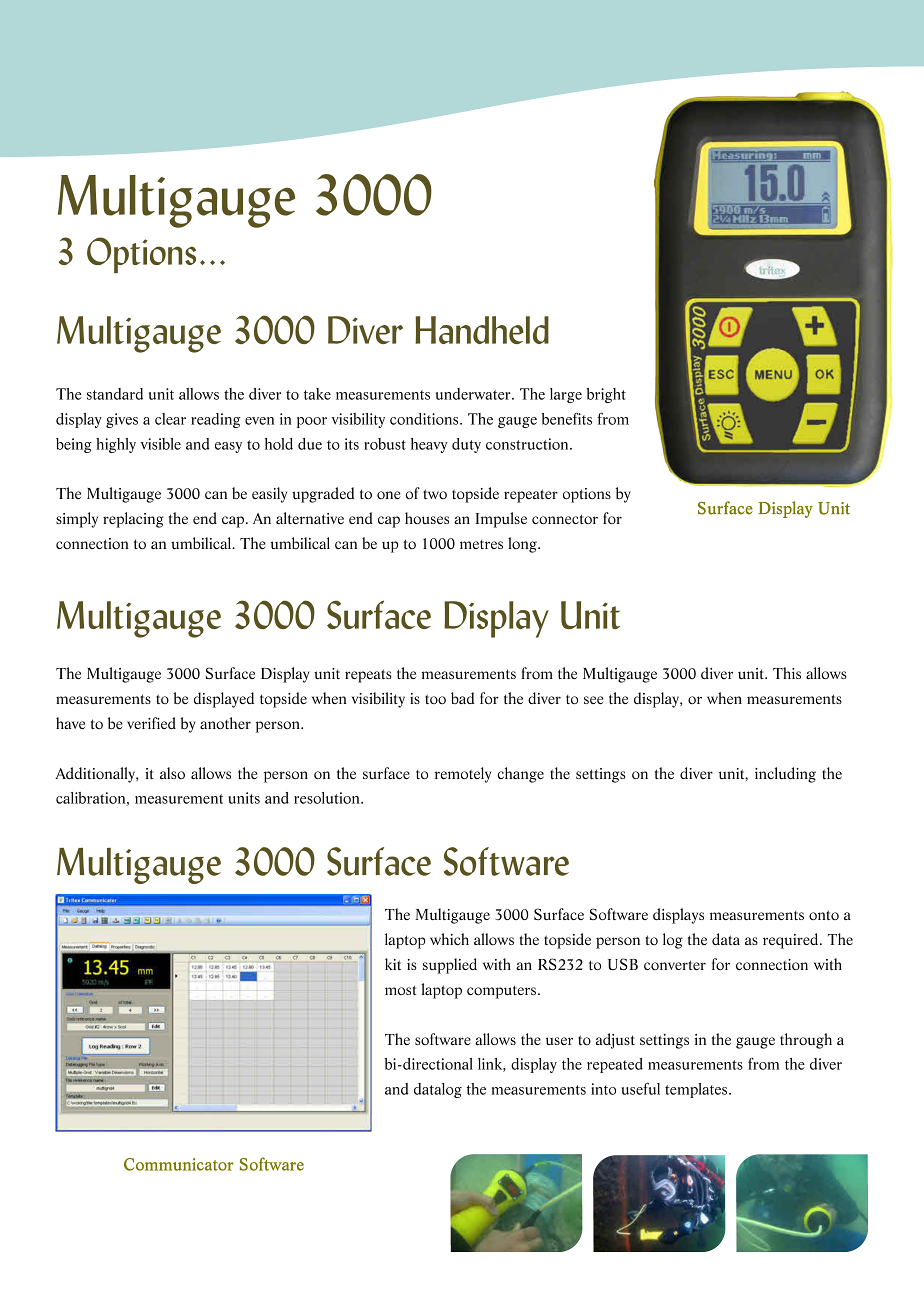  Describe the element at coordinates (115, 394) in the image. I see `standard` at that location.
